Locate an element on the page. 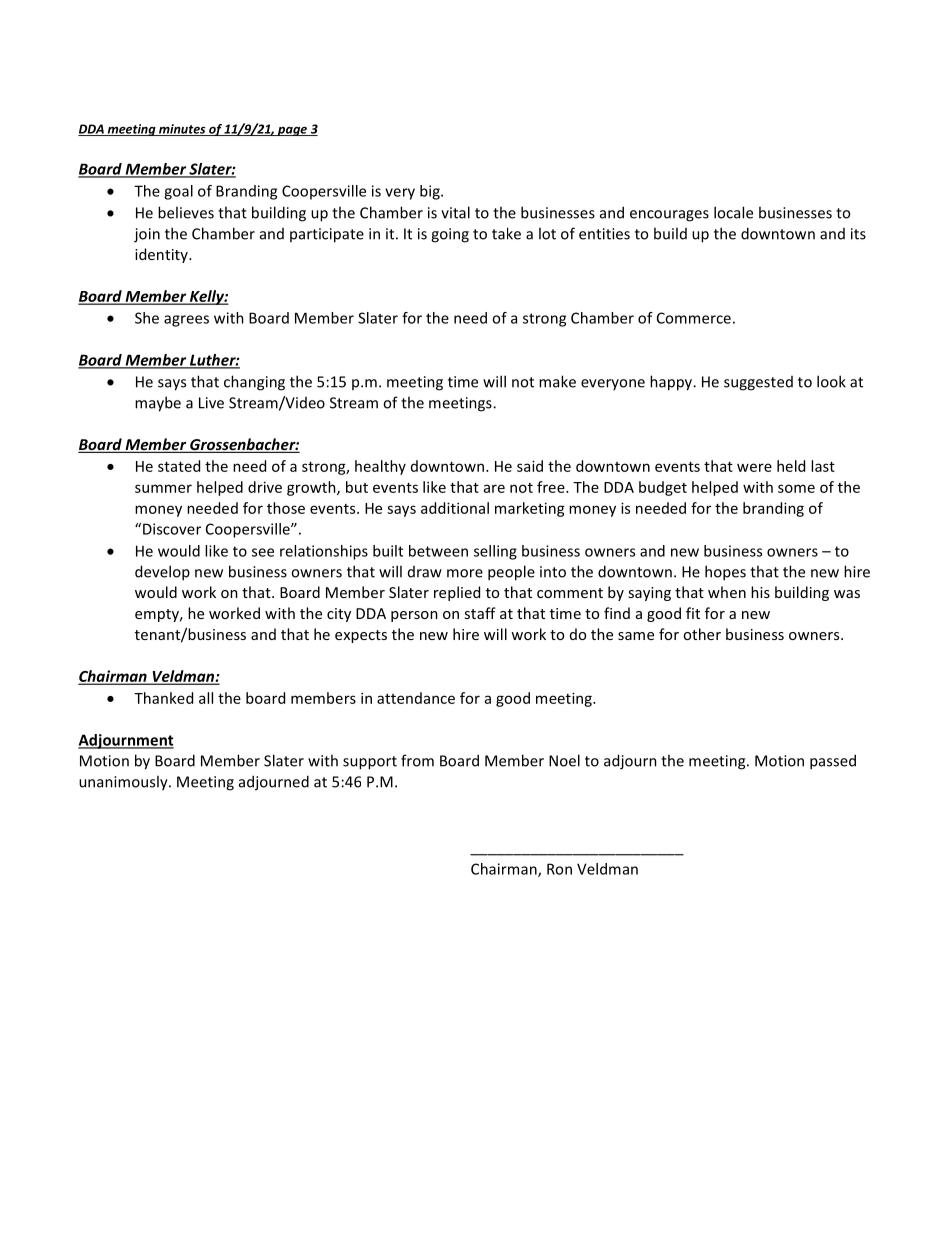  his is located at coordinates (760, 592).
